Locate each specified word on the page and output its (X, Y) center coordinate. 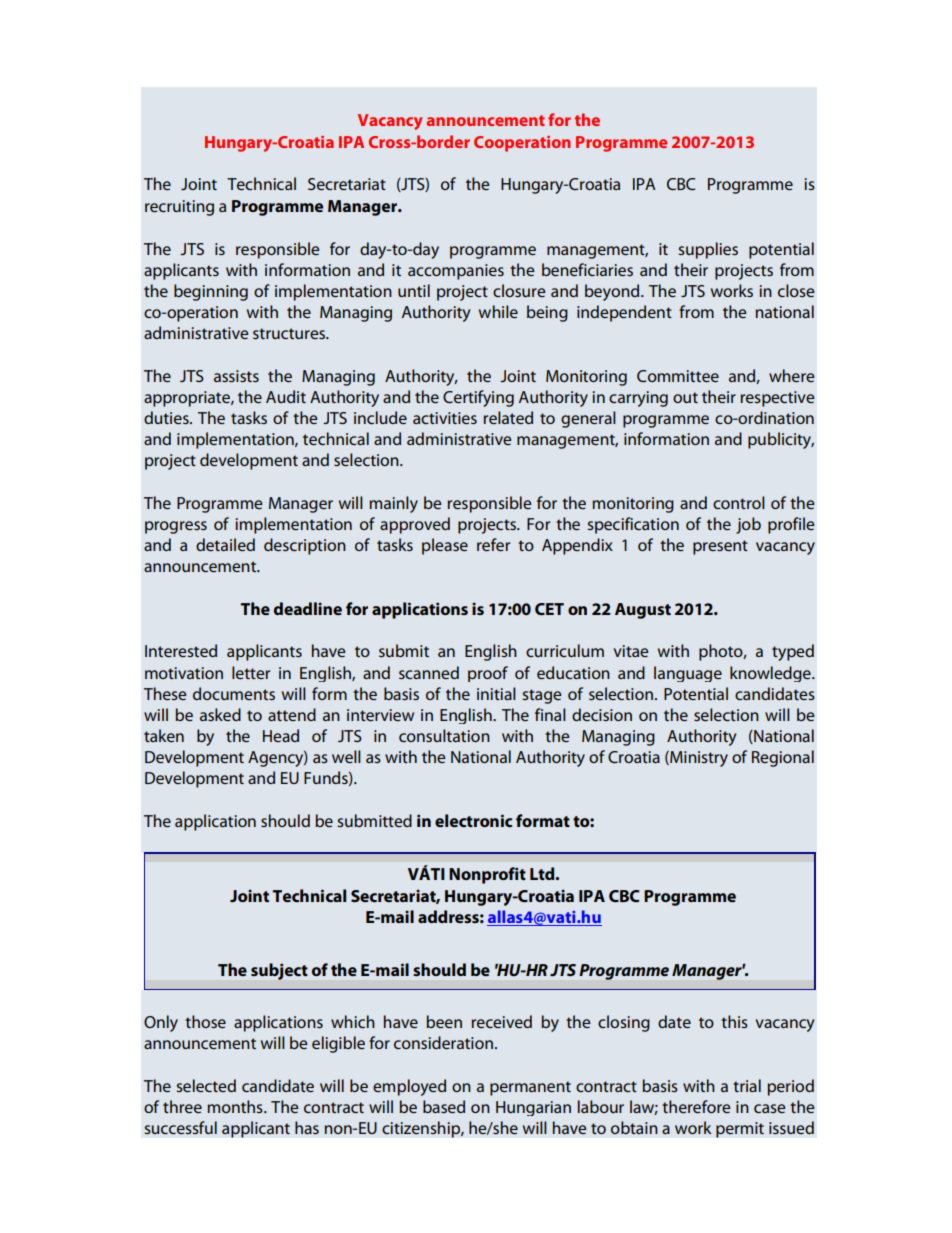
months (236, 1106)
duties (167, 417)
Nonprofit (487, 875)
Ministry (698, 759)
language (688, 674)
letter (251, 672)
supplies (708, 250)
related (508, 417)
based (444, 1106)
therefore (696, 1106)
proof (488, 674)
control (739, 502)
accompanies (456, 272)
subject (279, 971)
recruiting (179, 208)
